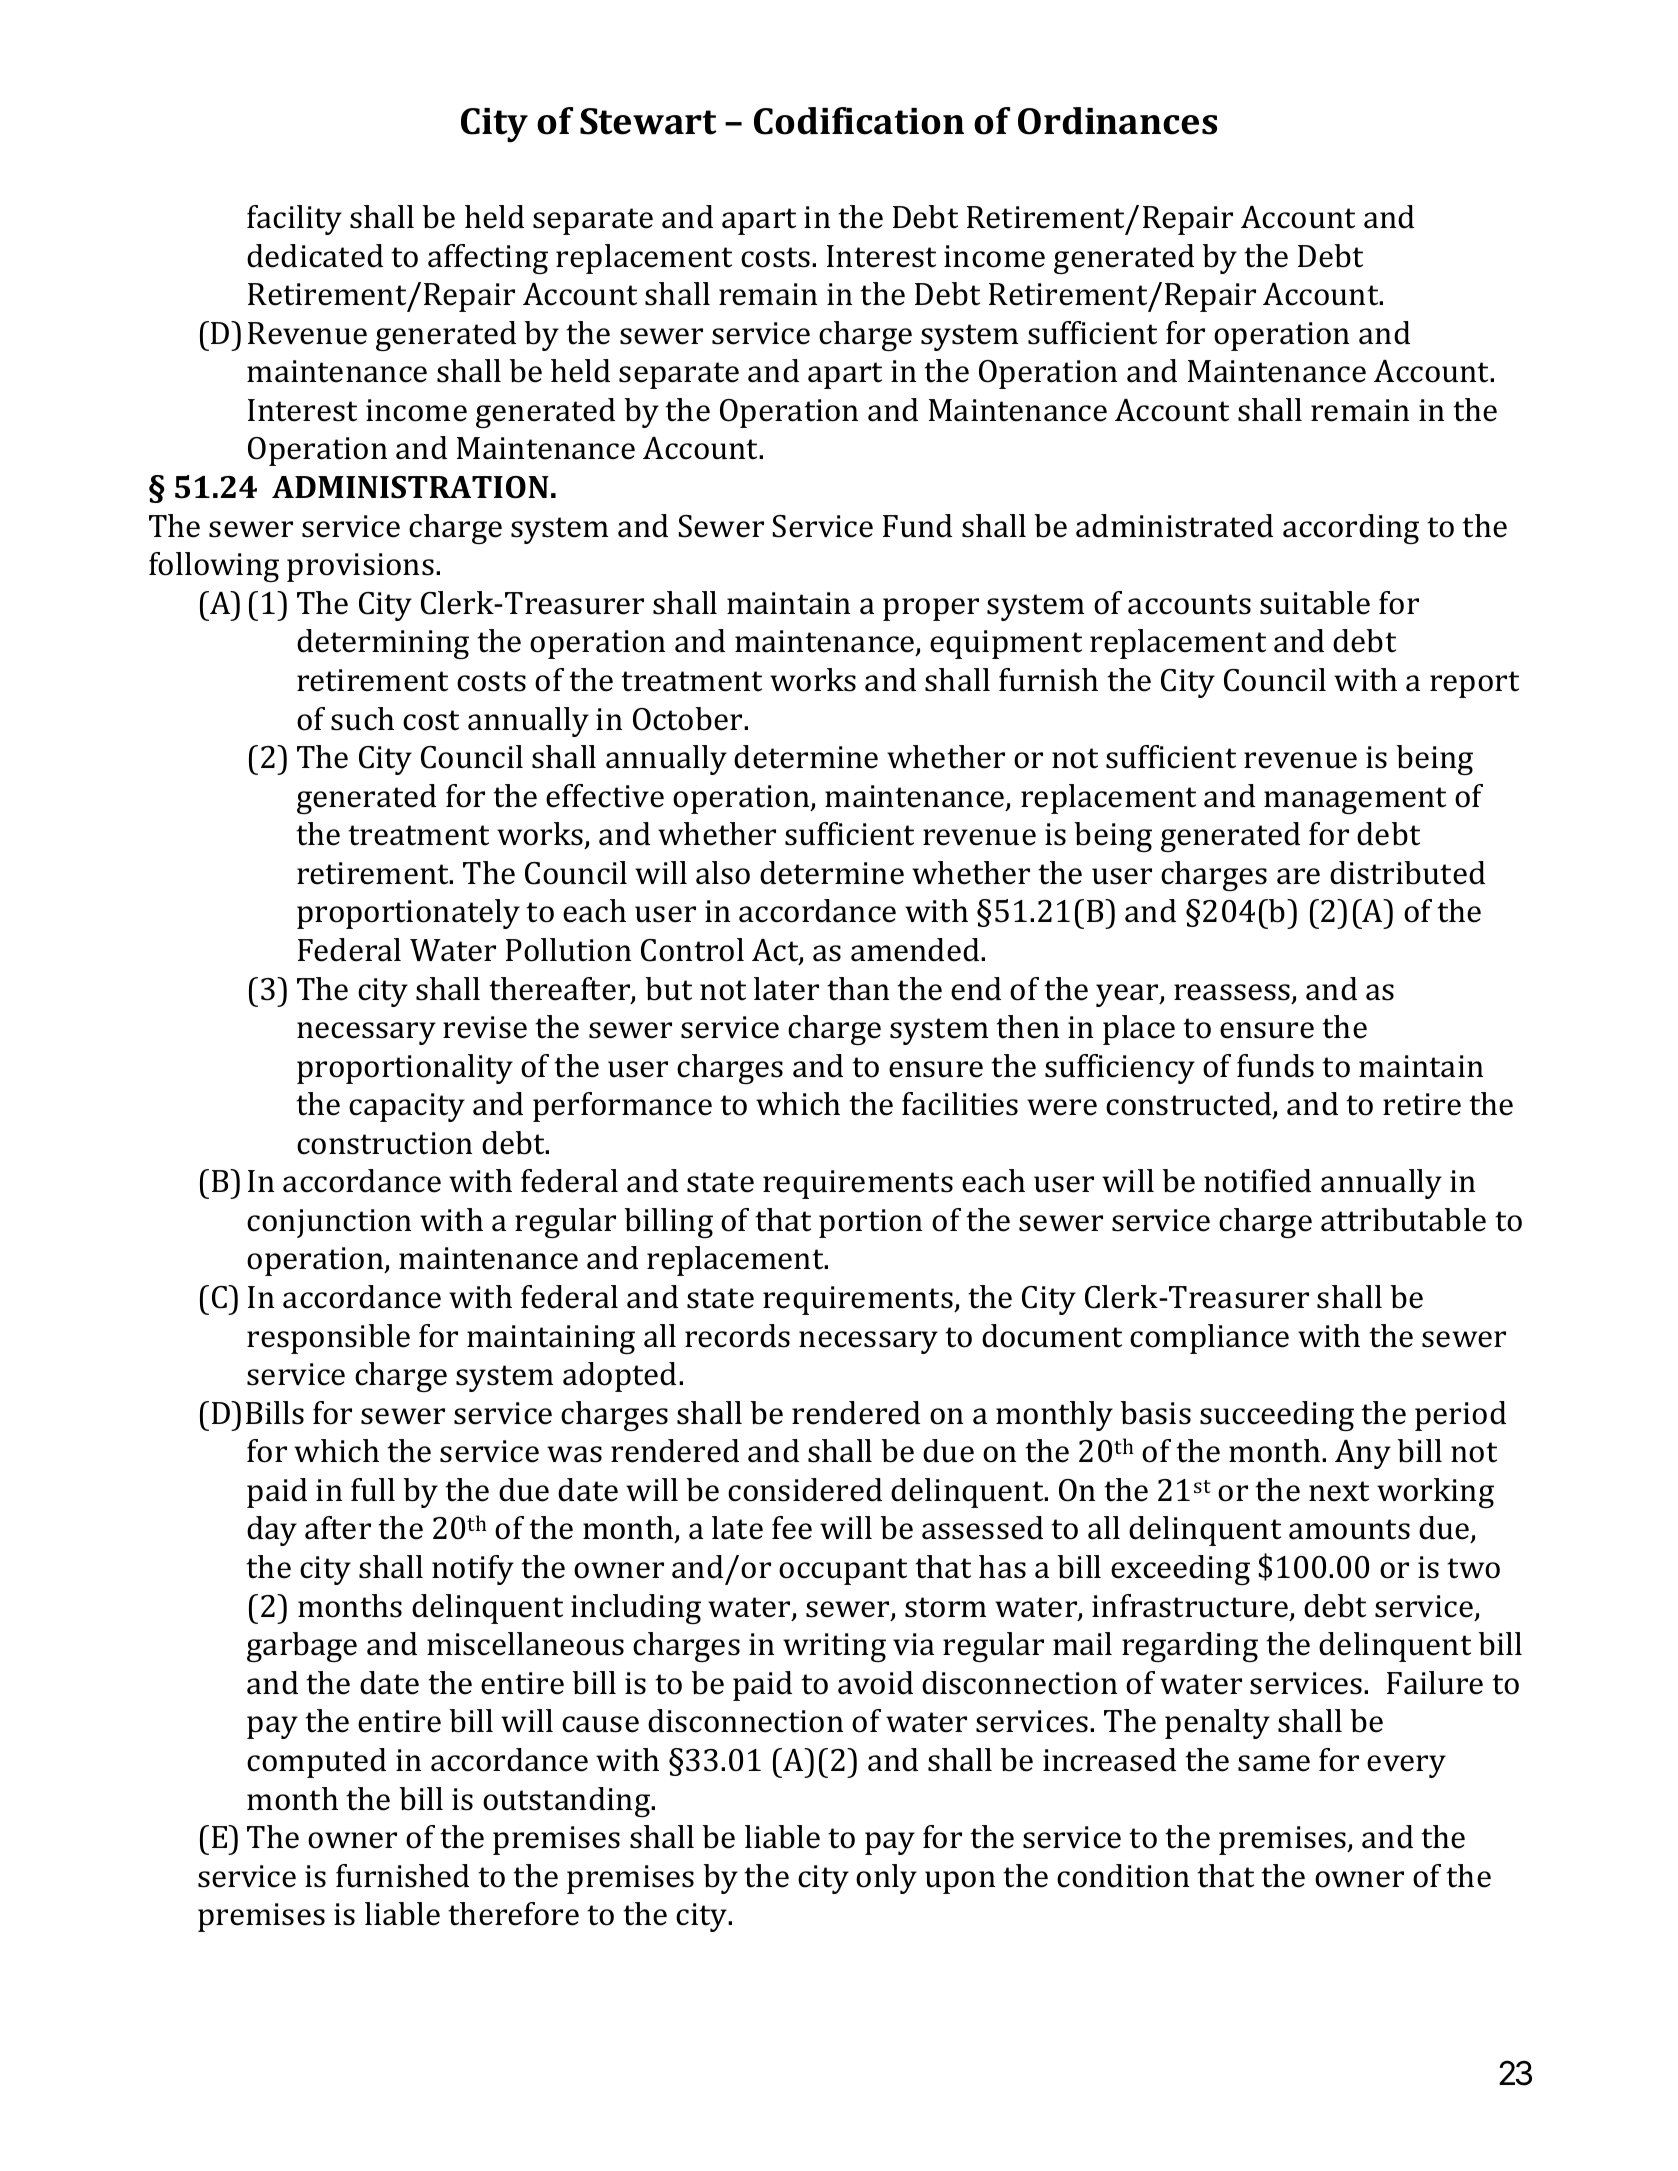 The height and width of the screenshot is (2171, 1678). I want to click on responsible, so click(328, 1339).
